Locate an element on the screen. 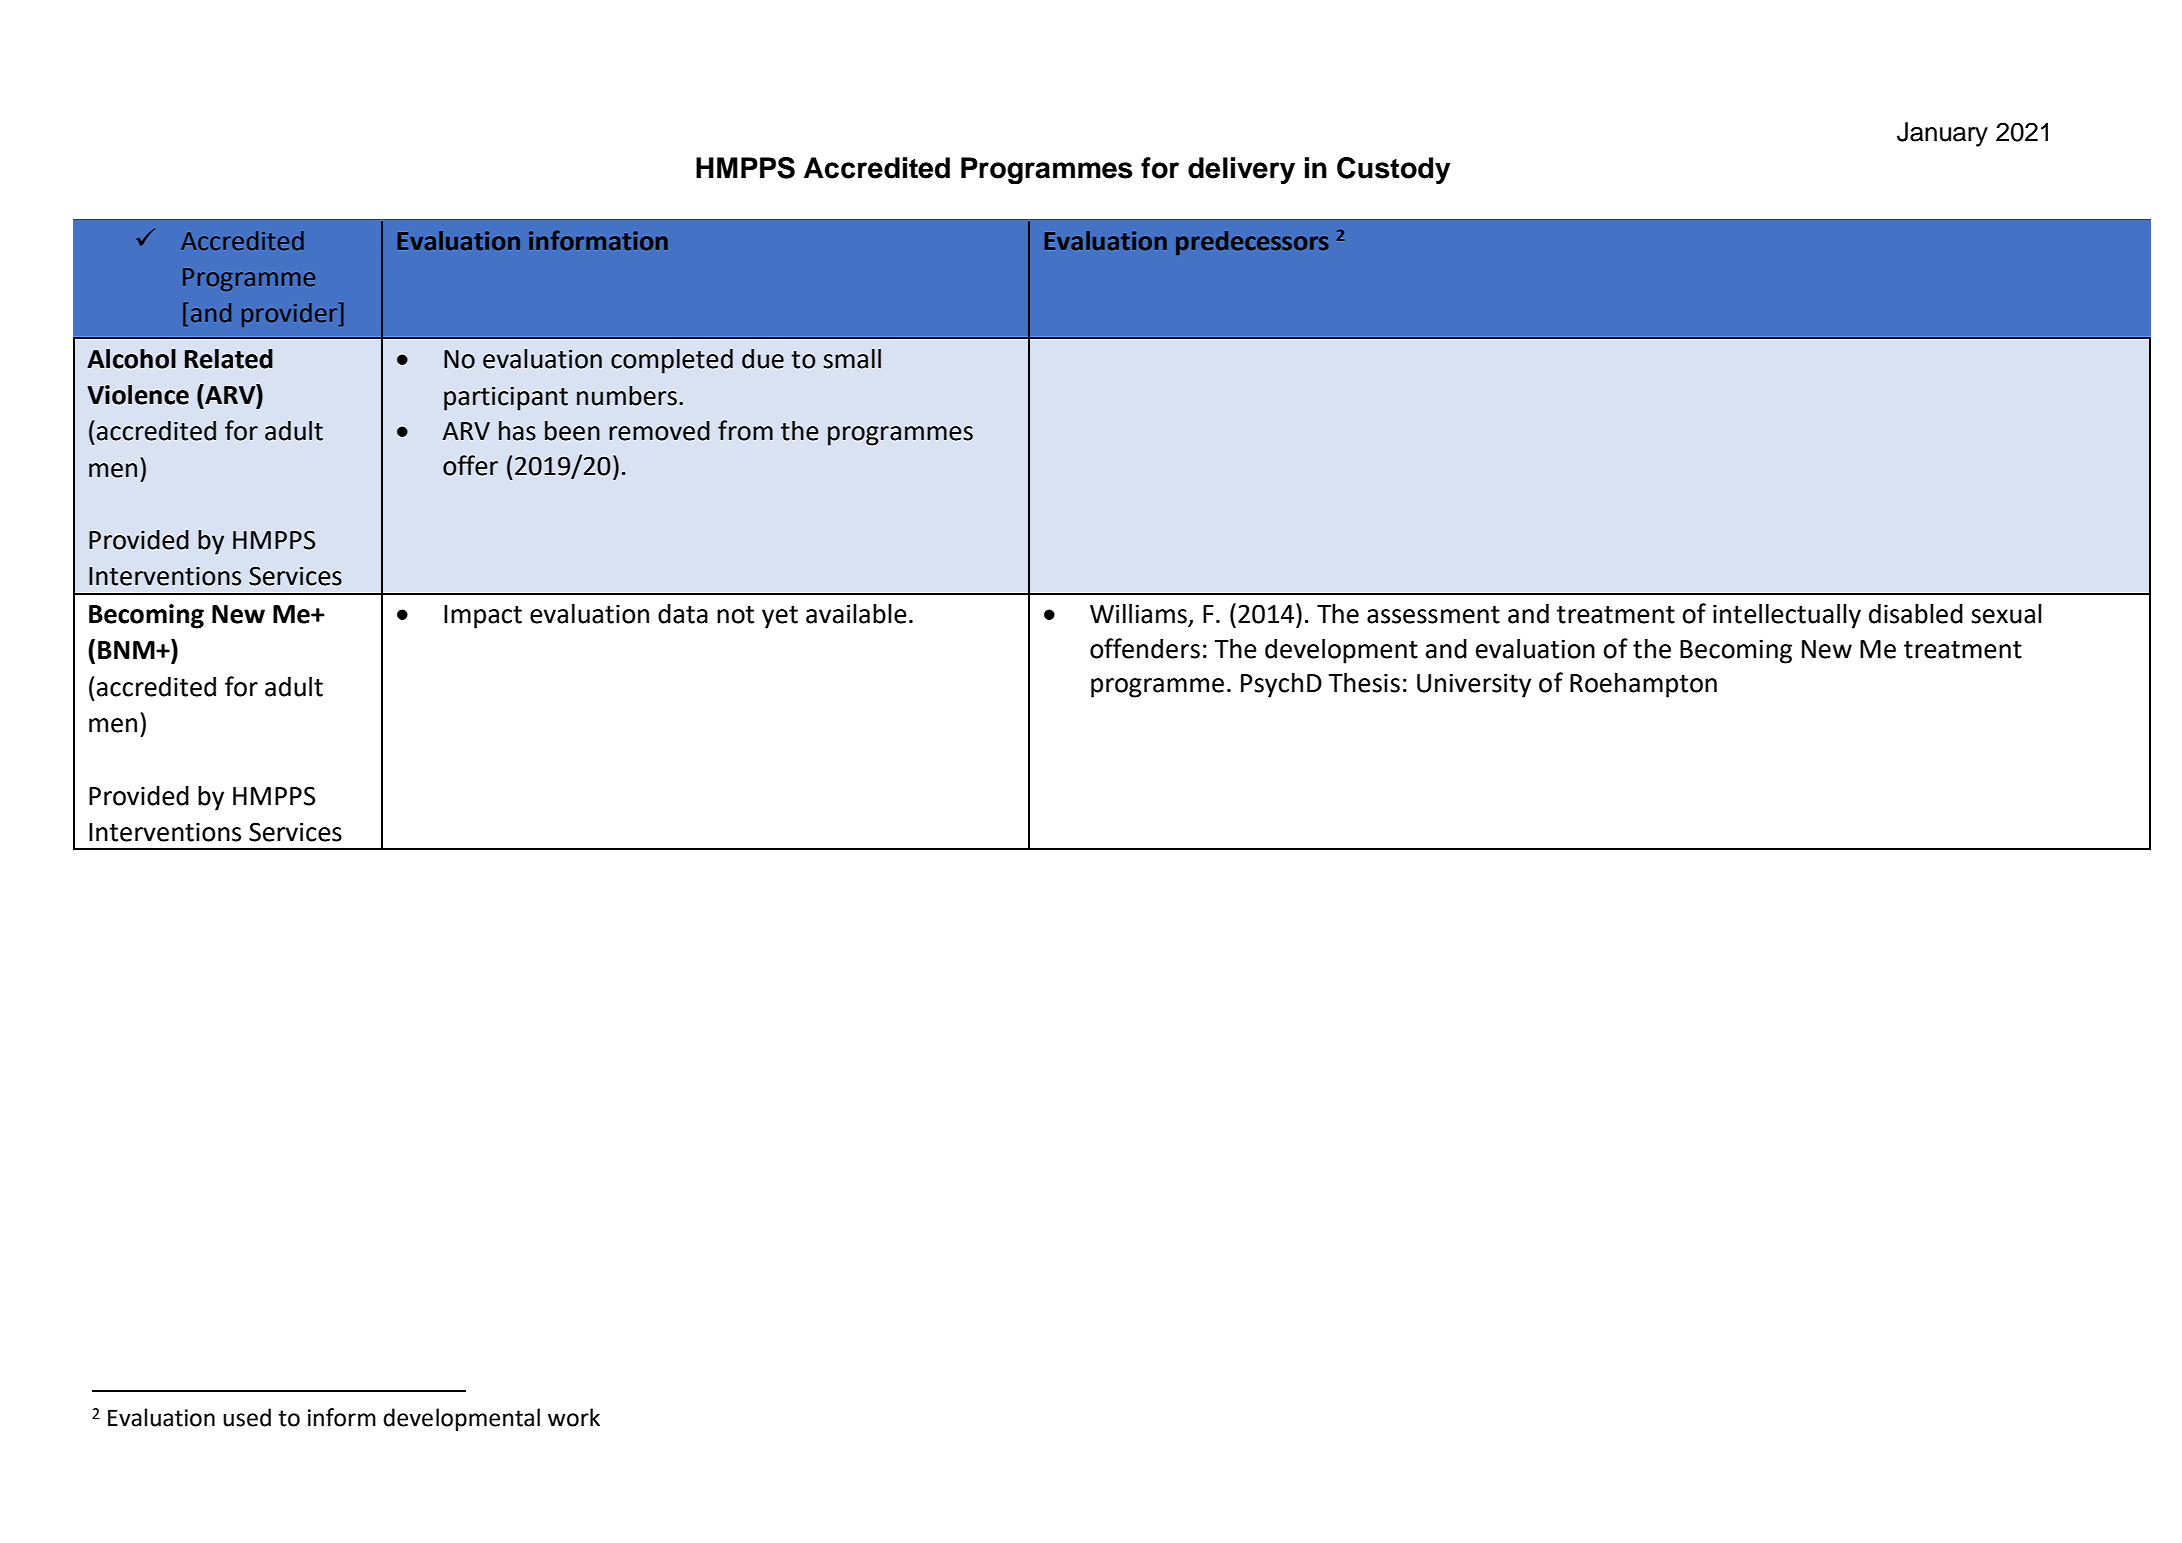  delivery is located at coordinates (1241, 170).
